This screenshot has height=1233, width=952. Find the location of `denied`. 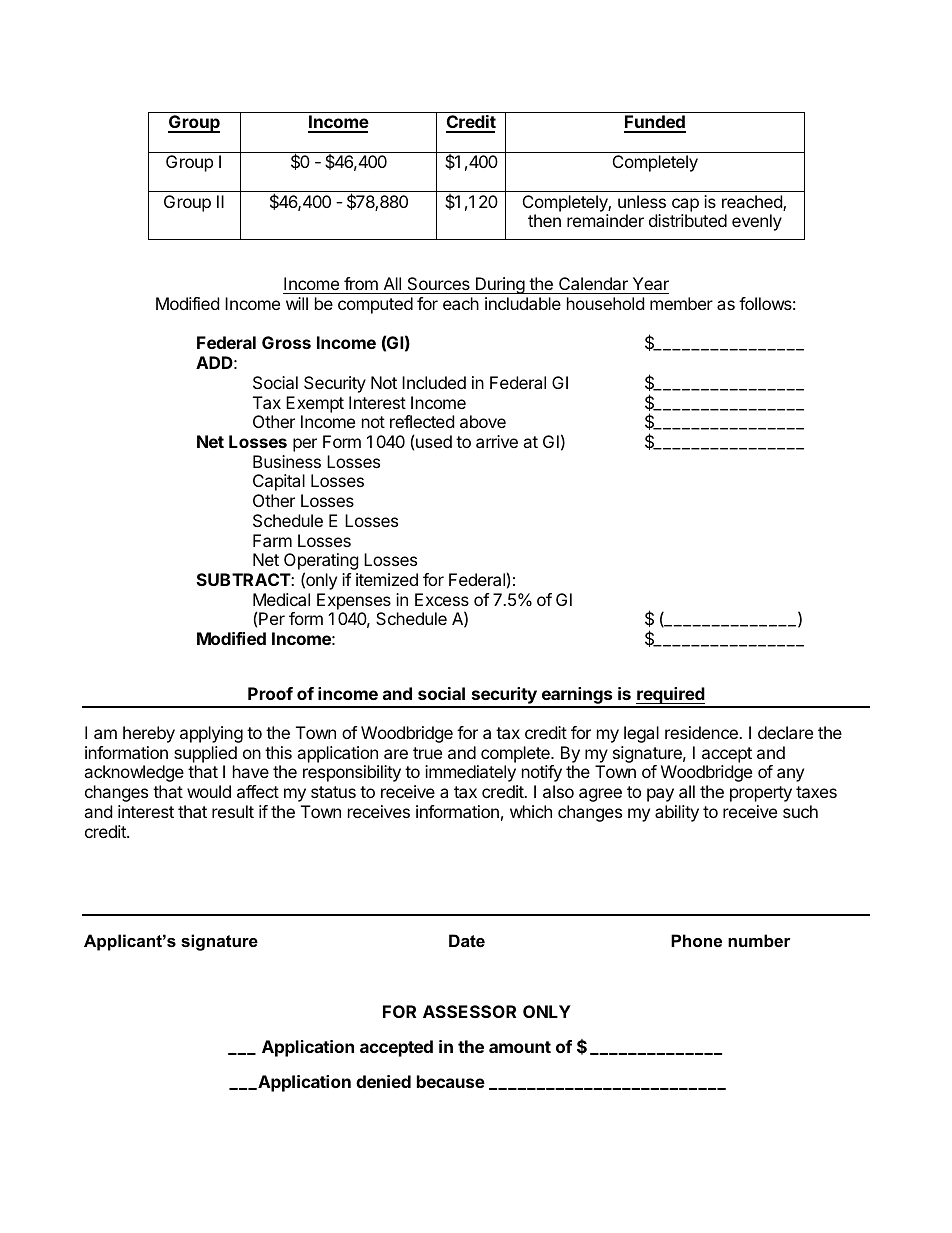

denied is located at coordinates (383, 1081).
